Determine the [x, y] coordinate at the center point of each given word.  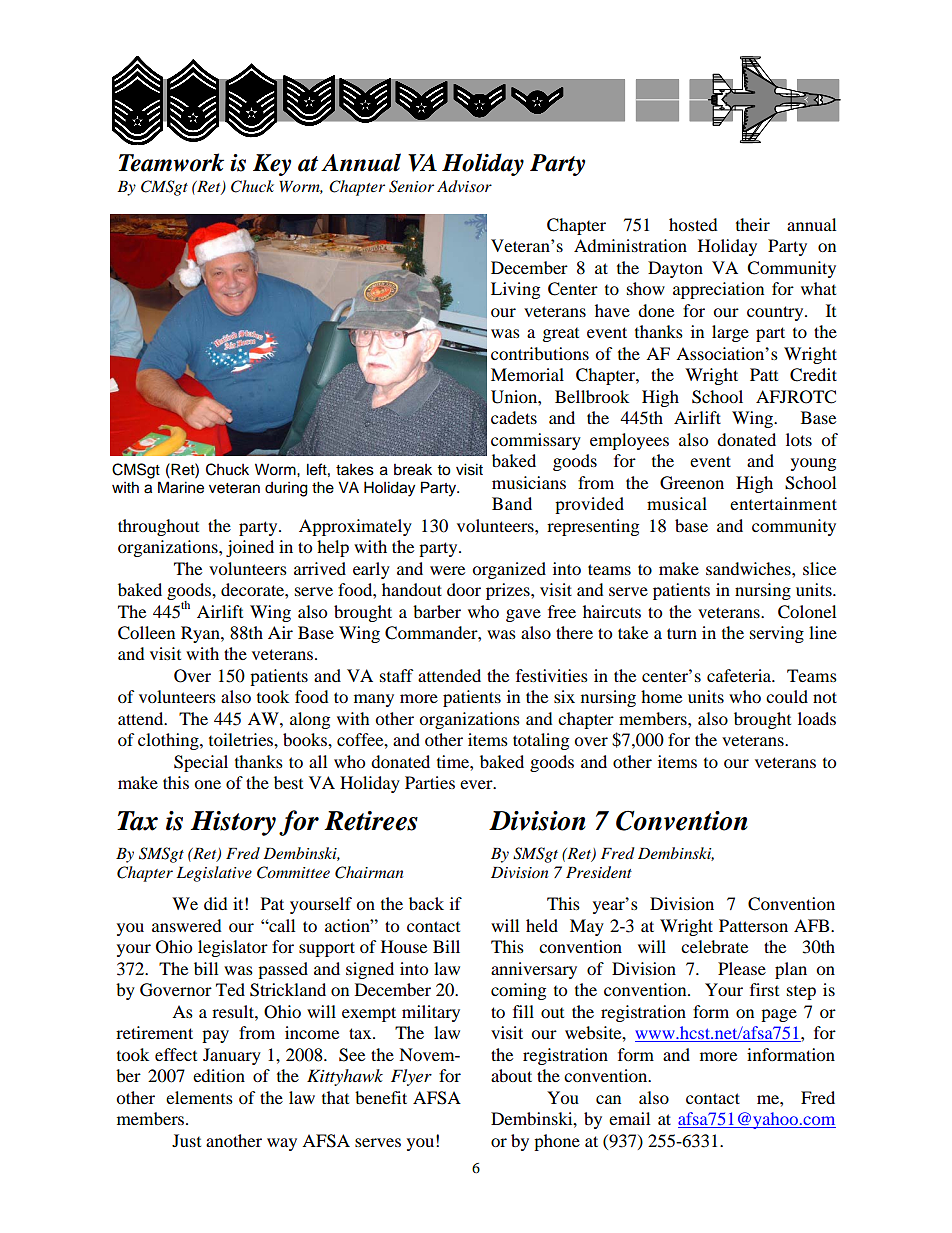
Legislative [214, 874]
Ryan [201, 634]
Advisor [464, 186]
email [629, 1118]
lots [799, 439]
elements [199, 1097]
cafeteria [740, 675]
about [511, 1075]
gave [523, 615]
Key [272, 165]
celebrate [714, 946]
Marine [181, 487]
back [426, 903]
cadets [514, 417]
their [753, 224]
